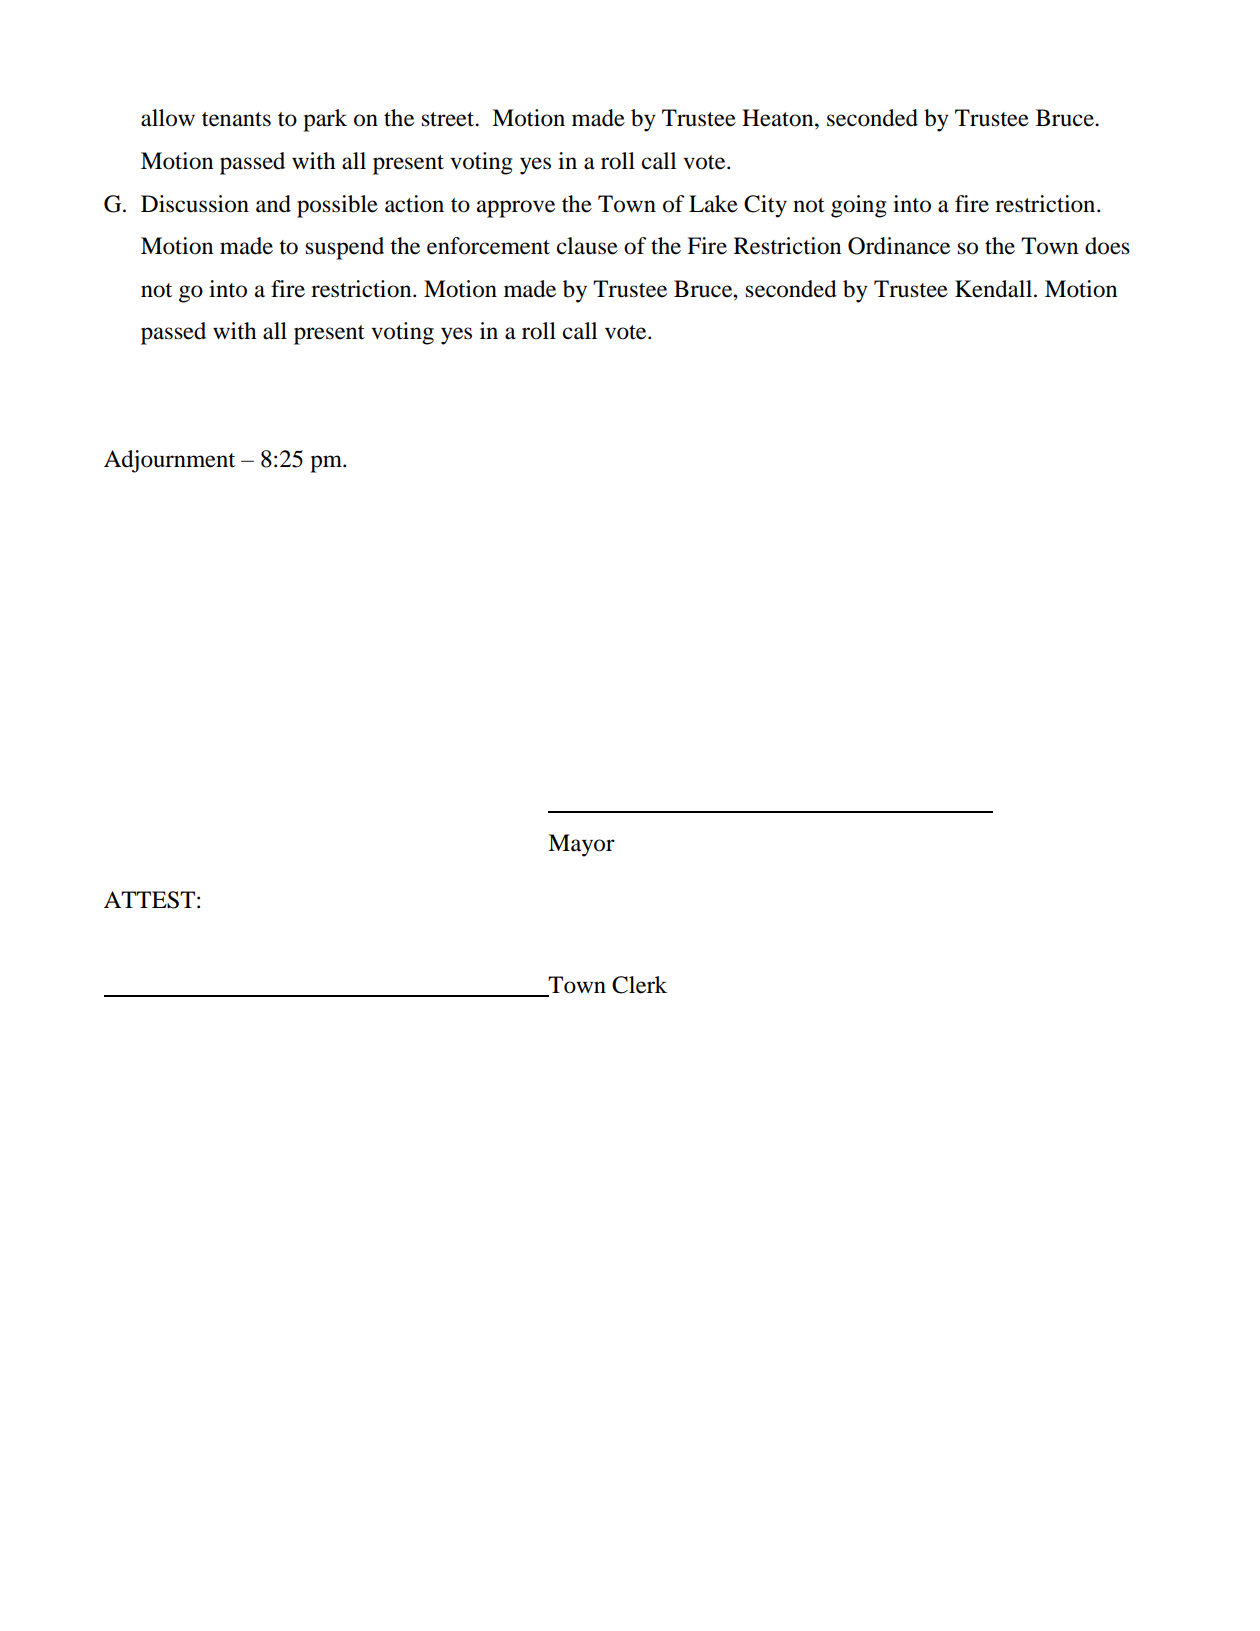 The image size is (1260, 1631). I want to click on park, so click(325, 120).
